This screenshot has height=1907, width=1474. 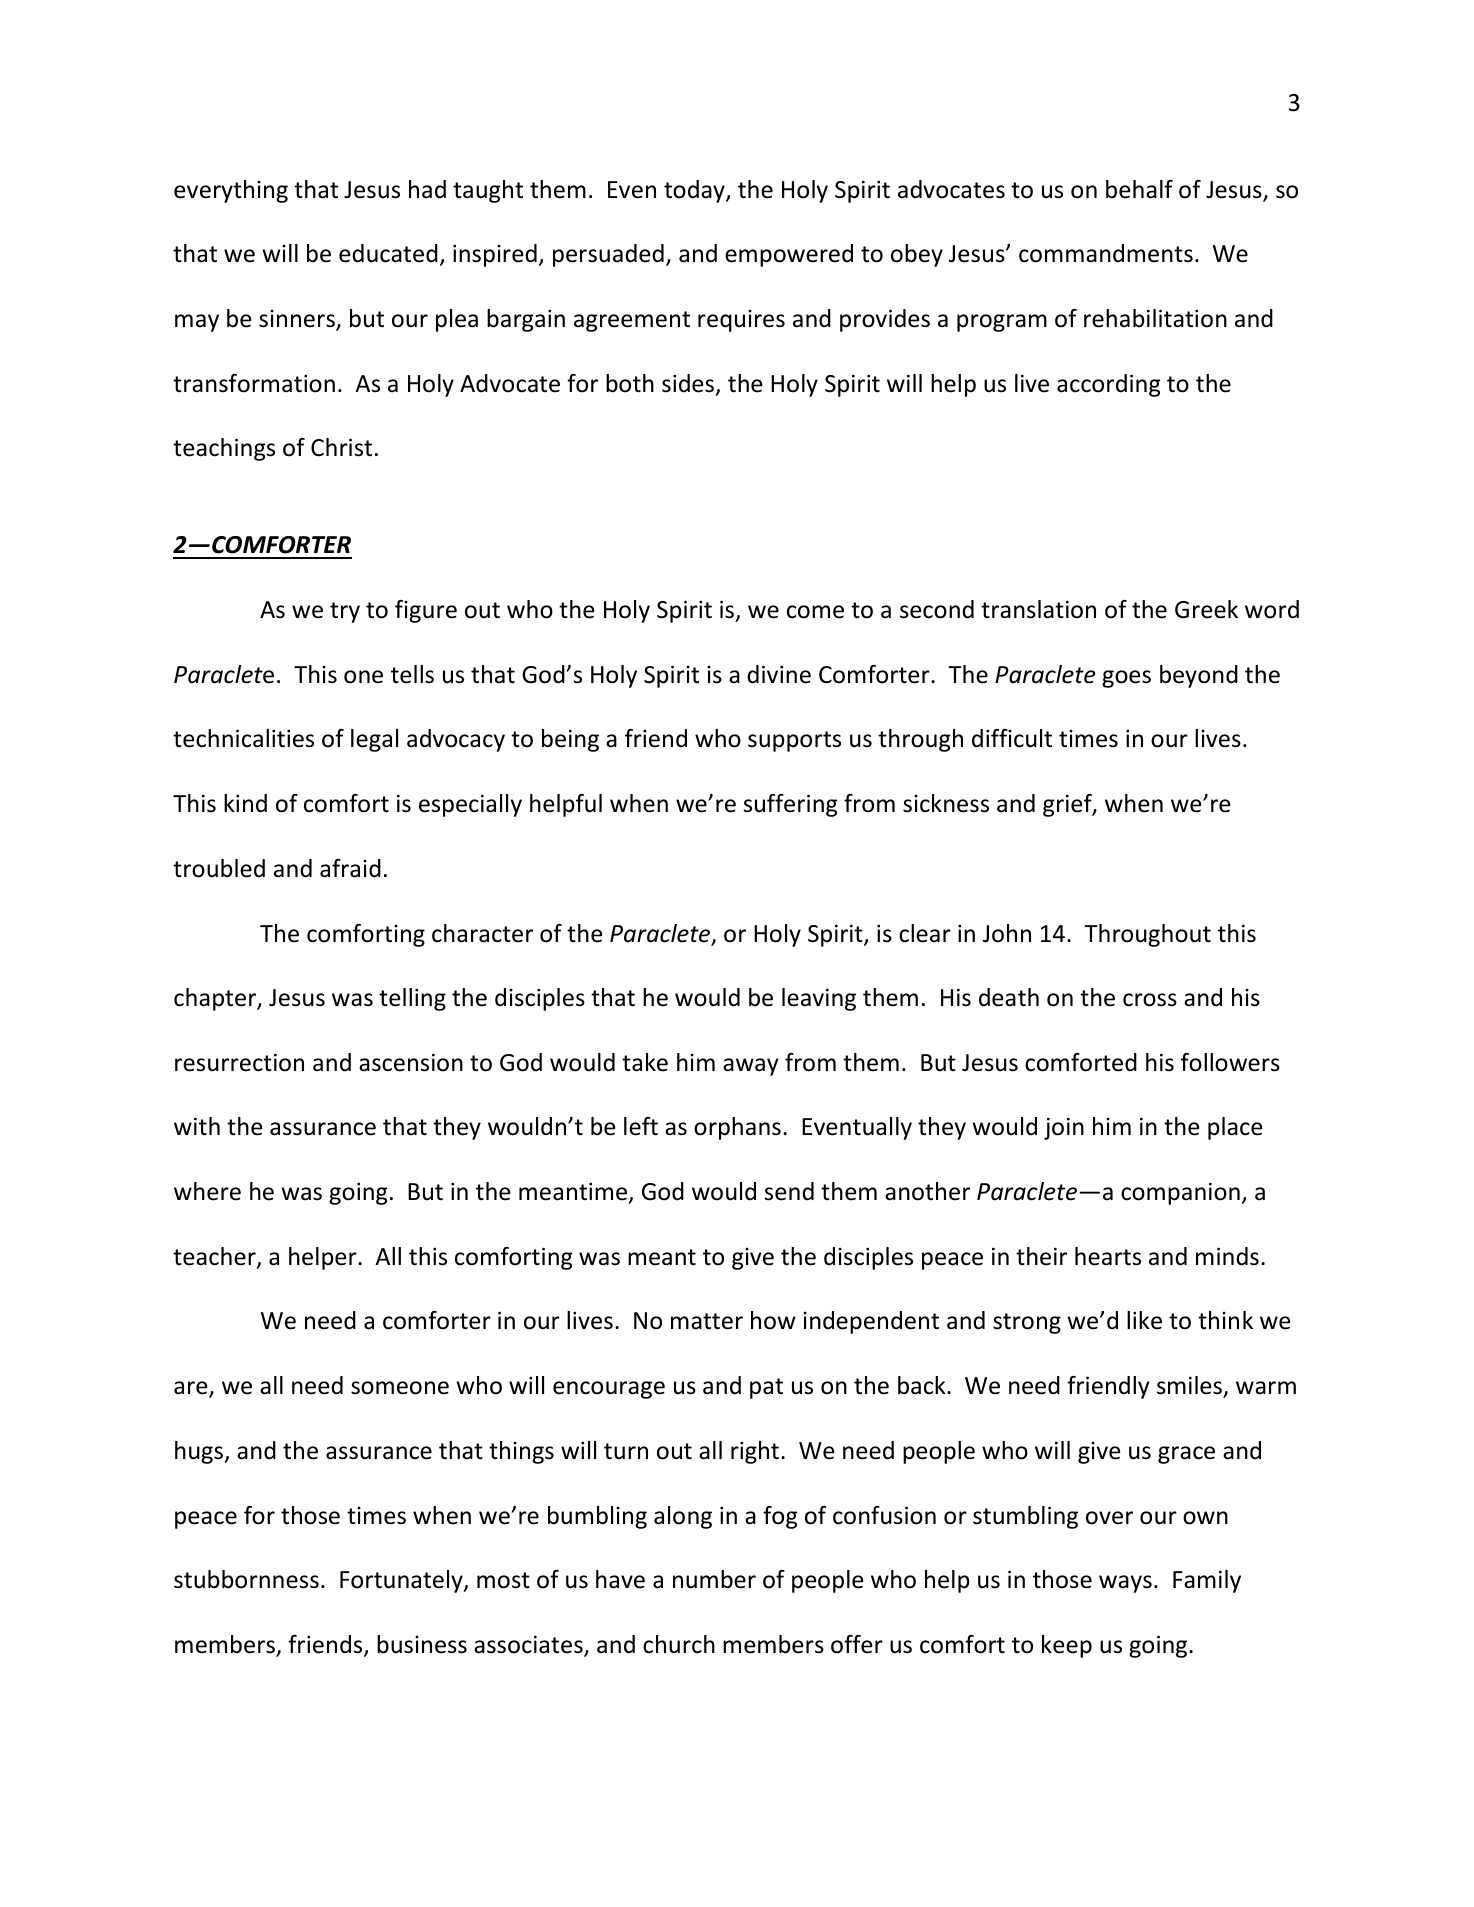 What do you see at coordinates (737, 1128) in the screenshot?
I see `orphans` at bounding box center [737, 1128].
